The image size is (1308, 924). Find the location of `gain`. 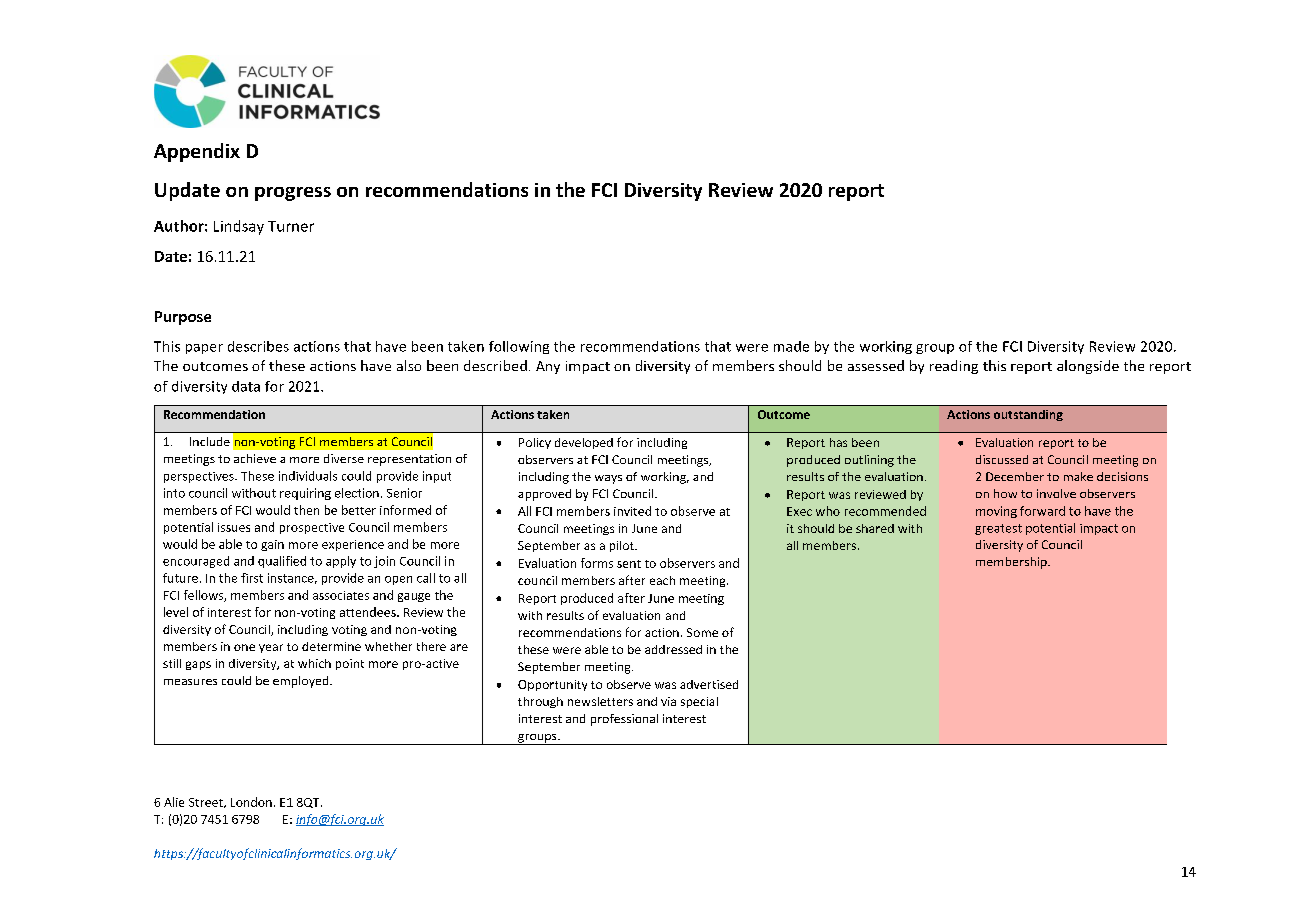

gain is located at coordinates (272, 545).
